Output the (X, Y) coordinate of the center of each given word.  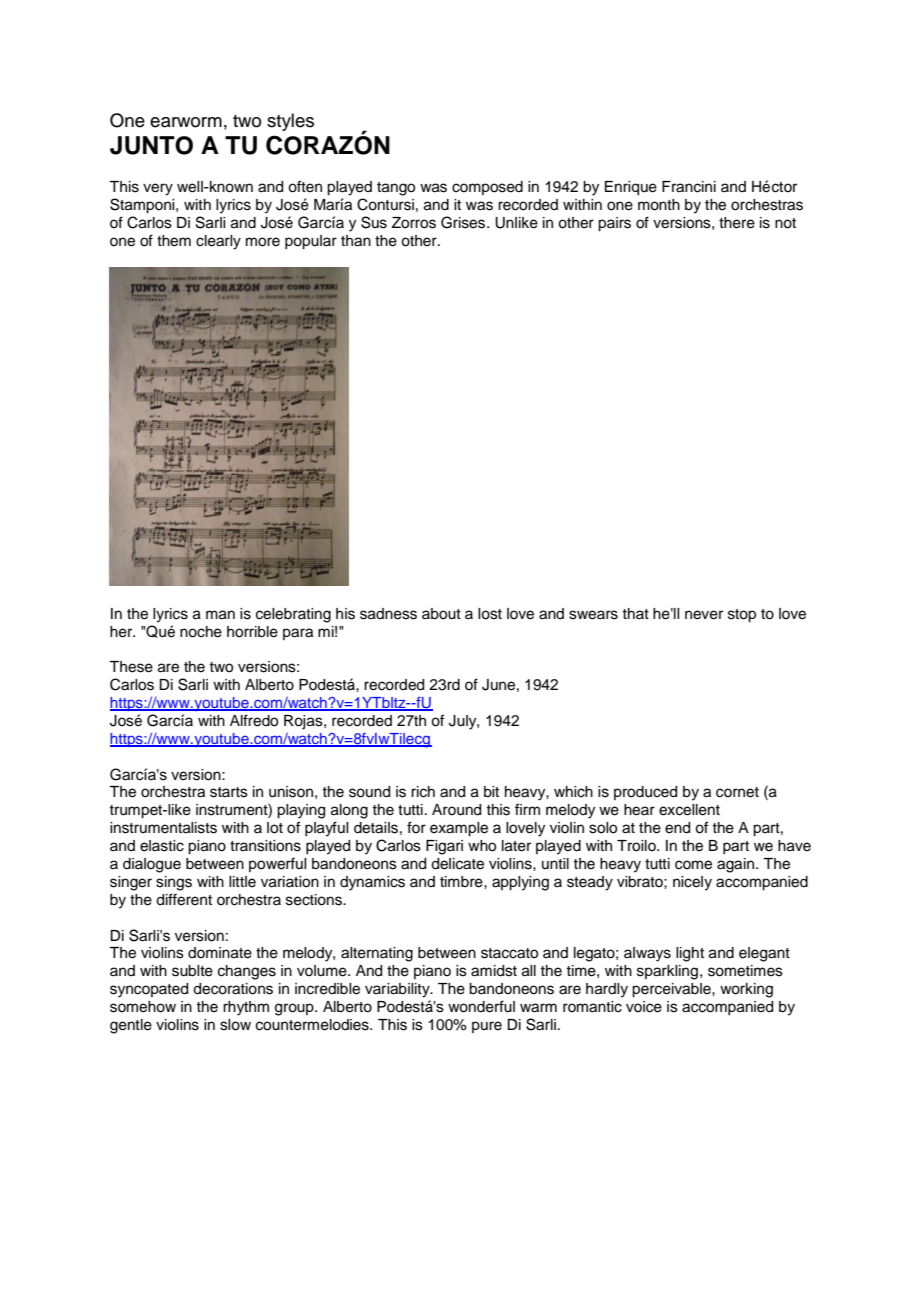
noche (201, 632)
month (659, 205)
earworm (186, 122)
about (441, 614)
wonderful (481, 1006)
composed (487, 188)
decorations (233, 989)
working (746, 990)
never (704, 615)
